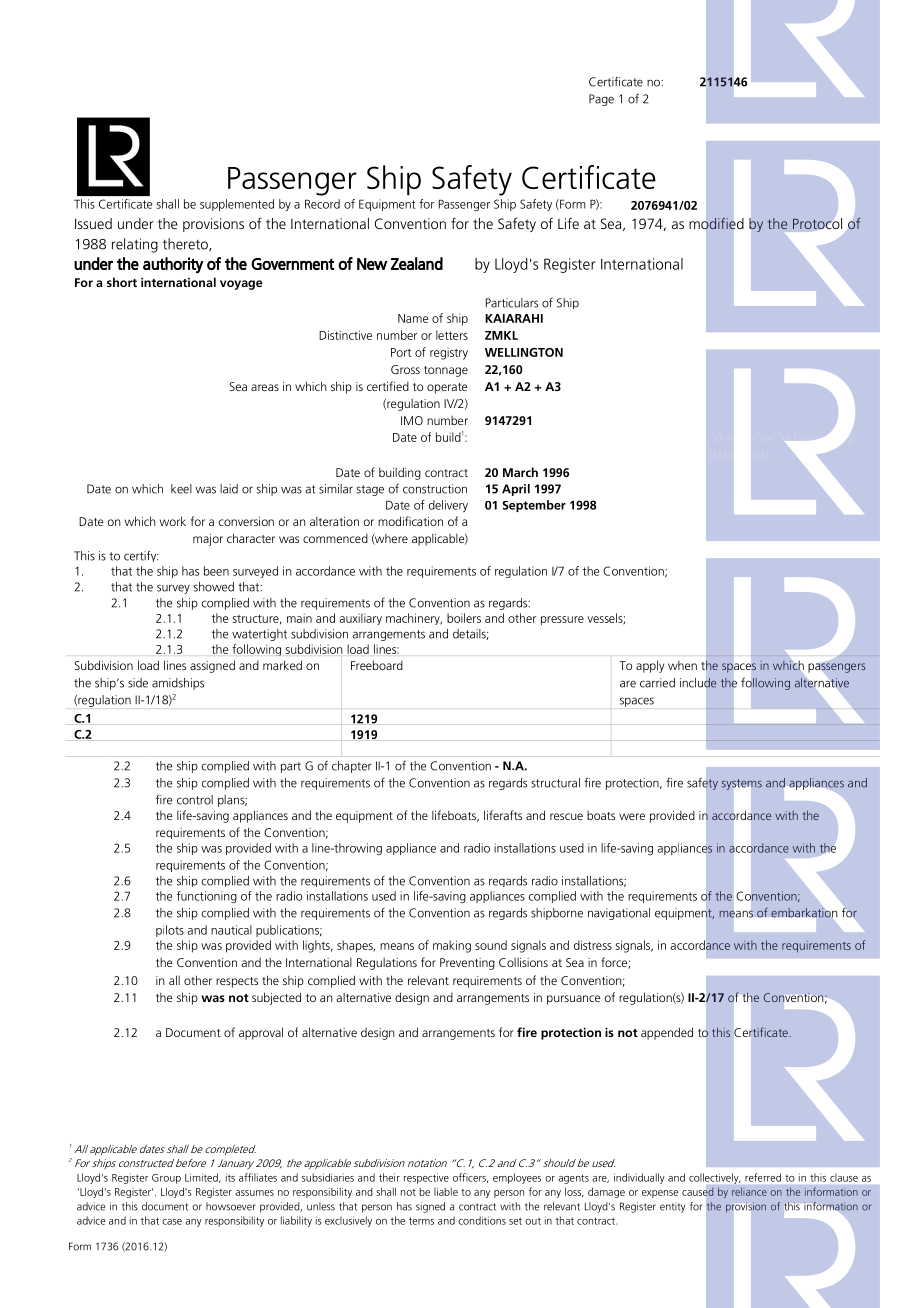 This image has height=1308, width=924. What do you see at coordinates (601, 100) in the image?
I see `Page` at bounding box center [601, 100].
